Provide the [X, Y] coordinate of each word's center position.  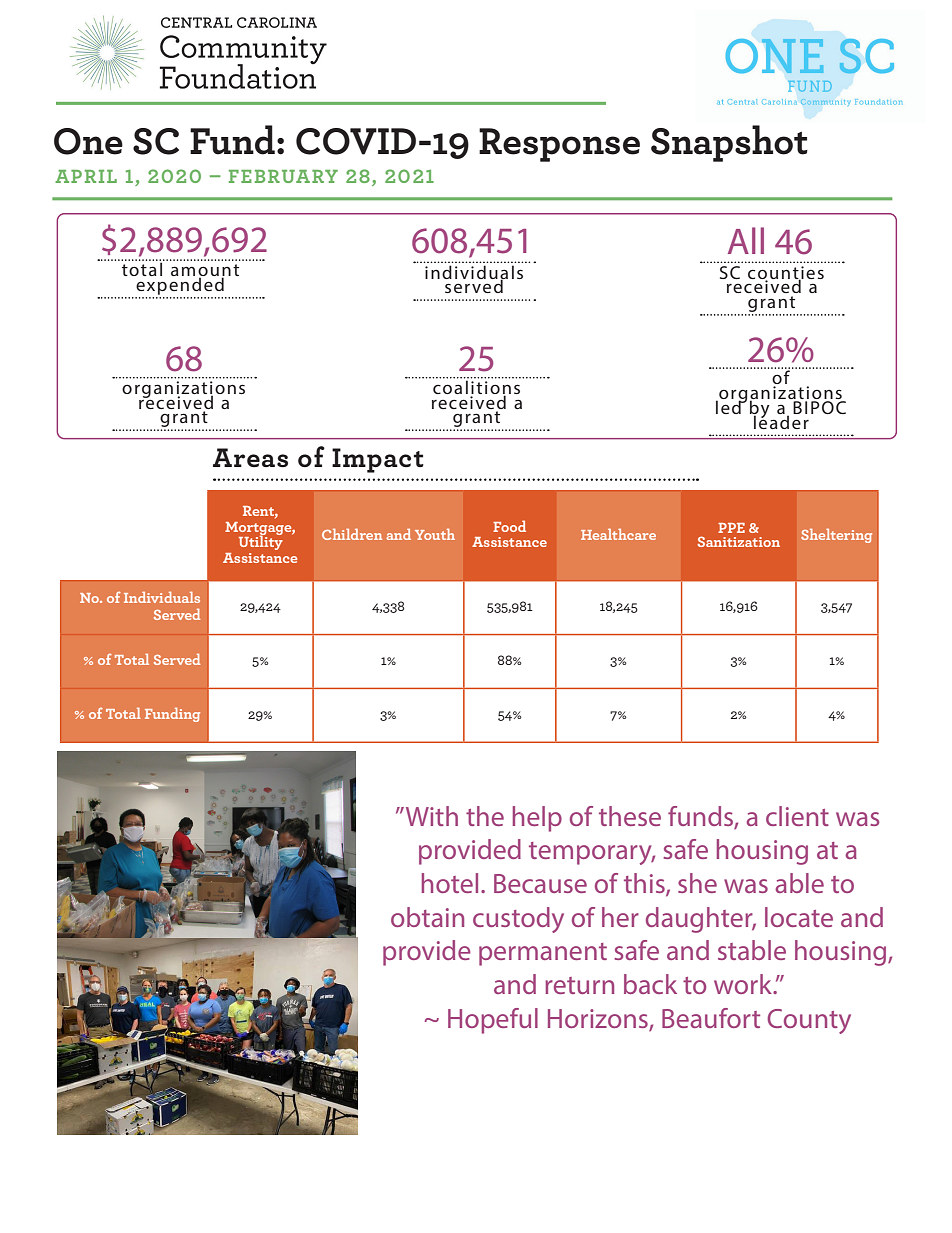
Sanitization [738, 541]
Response [559, 145]
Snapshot [729, 143]
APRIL [86, 176]
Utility [261, 541]
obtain [427, 917]
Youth [435, 534]
